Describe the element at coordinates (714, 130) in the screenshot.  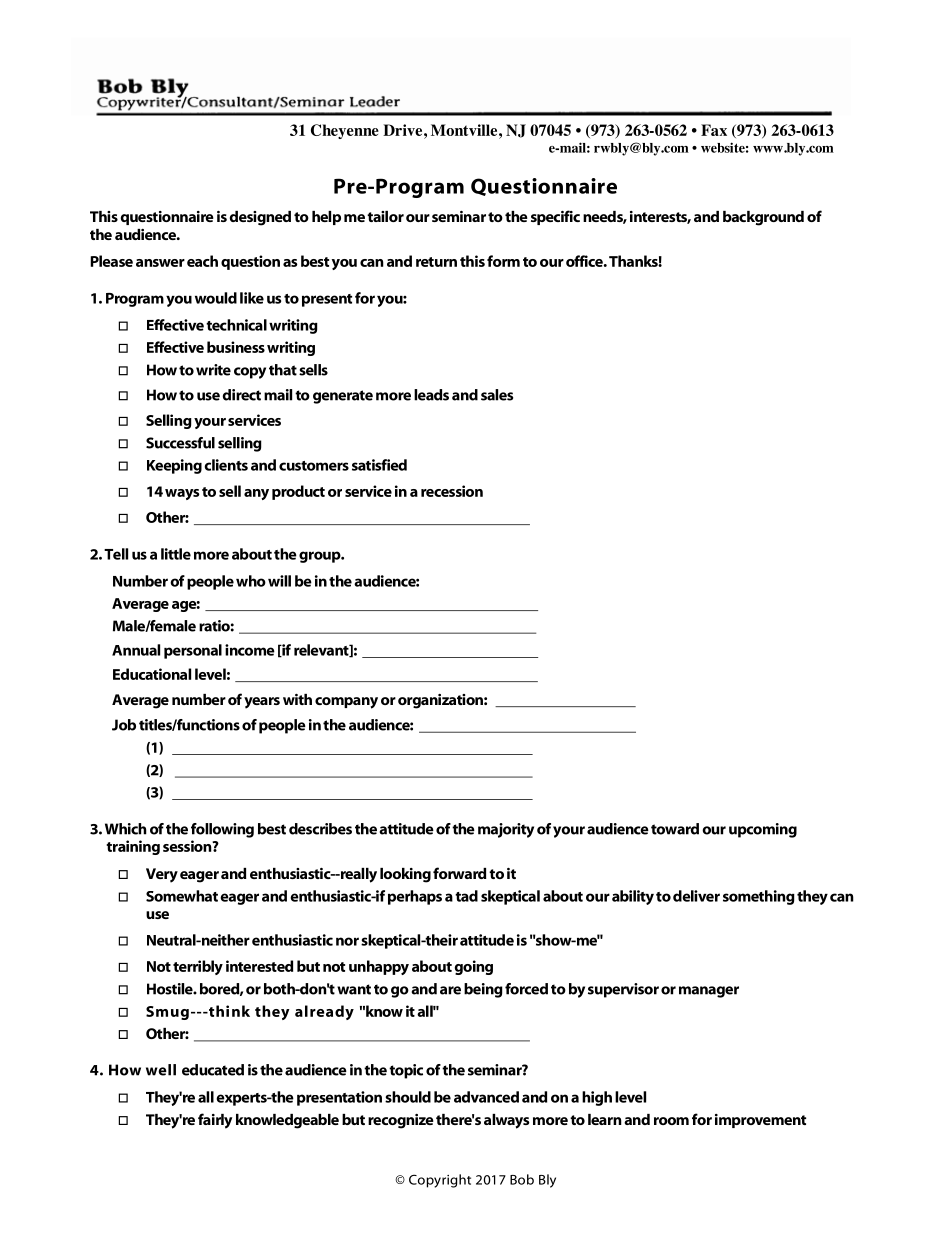
I see `Fax` at that location.
